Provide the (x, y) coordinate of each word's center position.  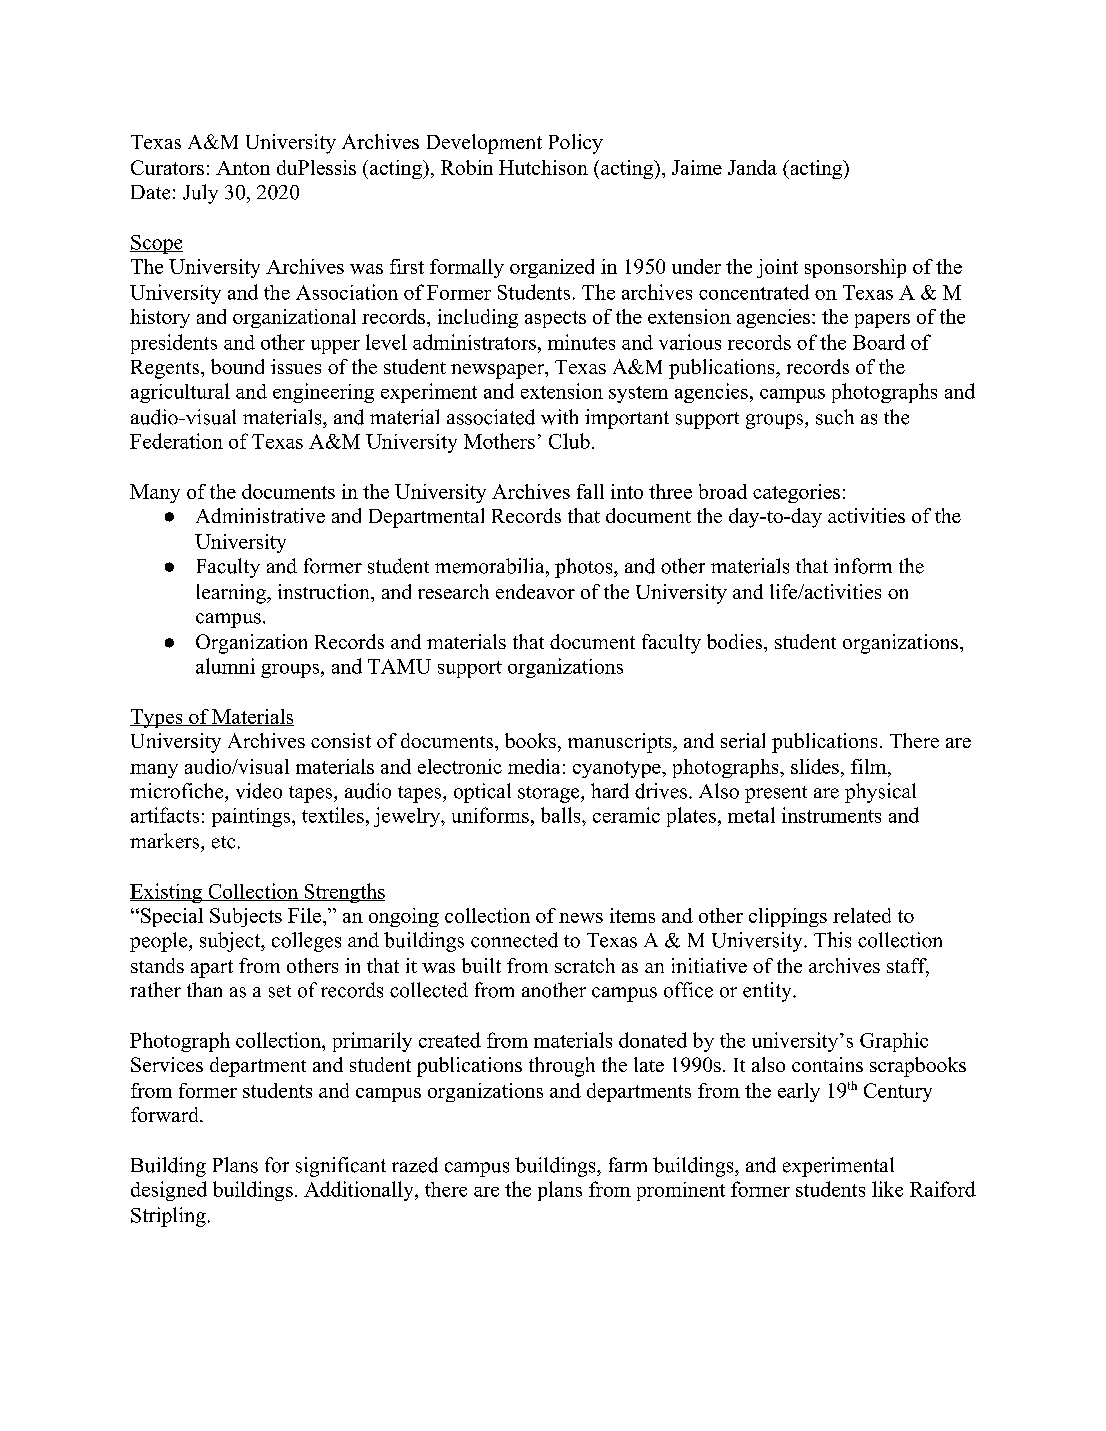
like (887, 1189)
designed (169, 1191)
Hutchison (543, 167)
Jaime (697, 167)
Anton (243, 168)
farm (628, 1164)
